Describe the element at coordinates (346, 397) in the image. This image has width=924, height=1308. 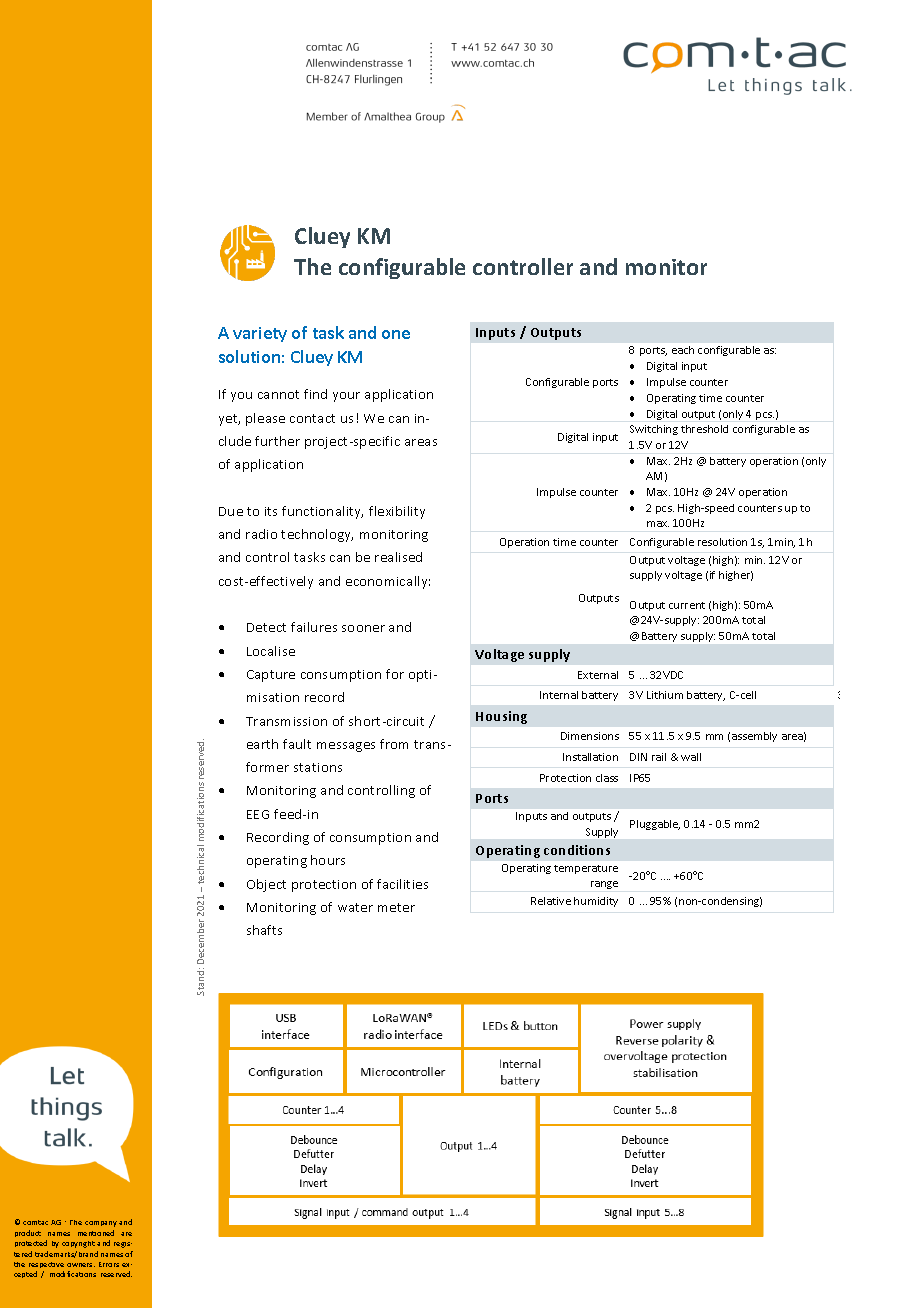
I see `your` at that location.
